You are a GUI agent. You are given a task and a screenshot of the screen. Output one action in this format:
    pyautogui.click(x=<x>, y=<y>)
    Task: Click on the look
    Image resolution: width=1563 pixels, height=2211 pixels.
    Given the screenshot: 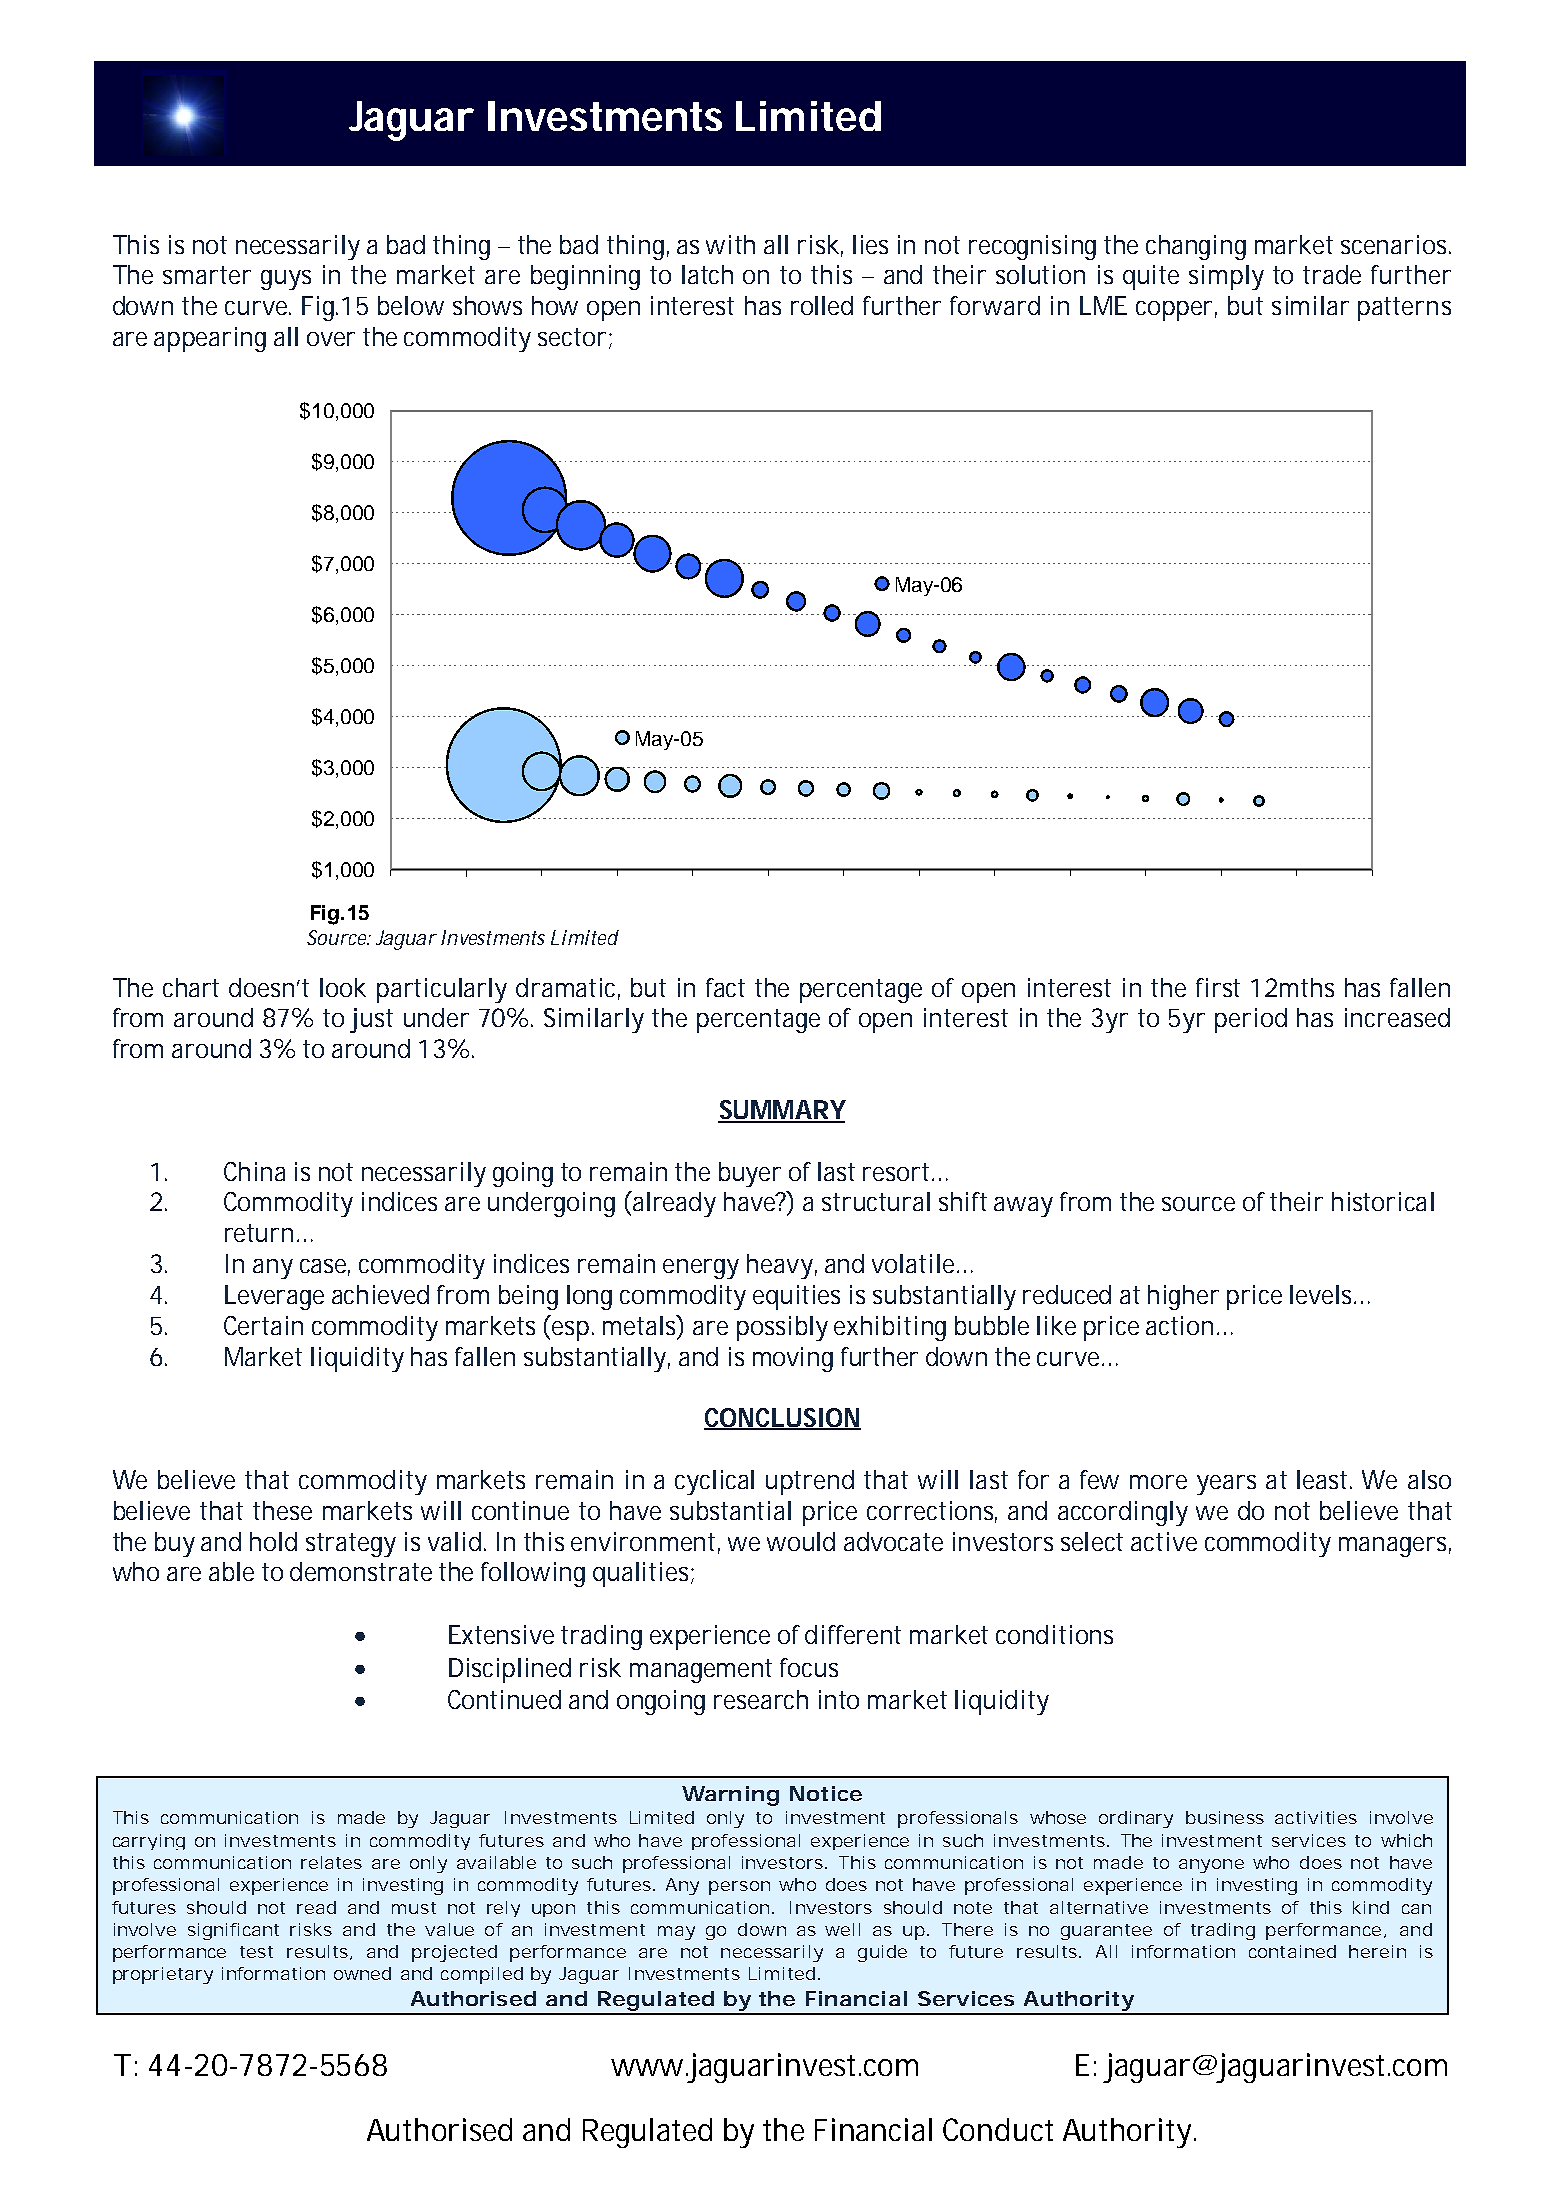 What is the action you would take?
    pyautogui.click(x=343, y=987)
